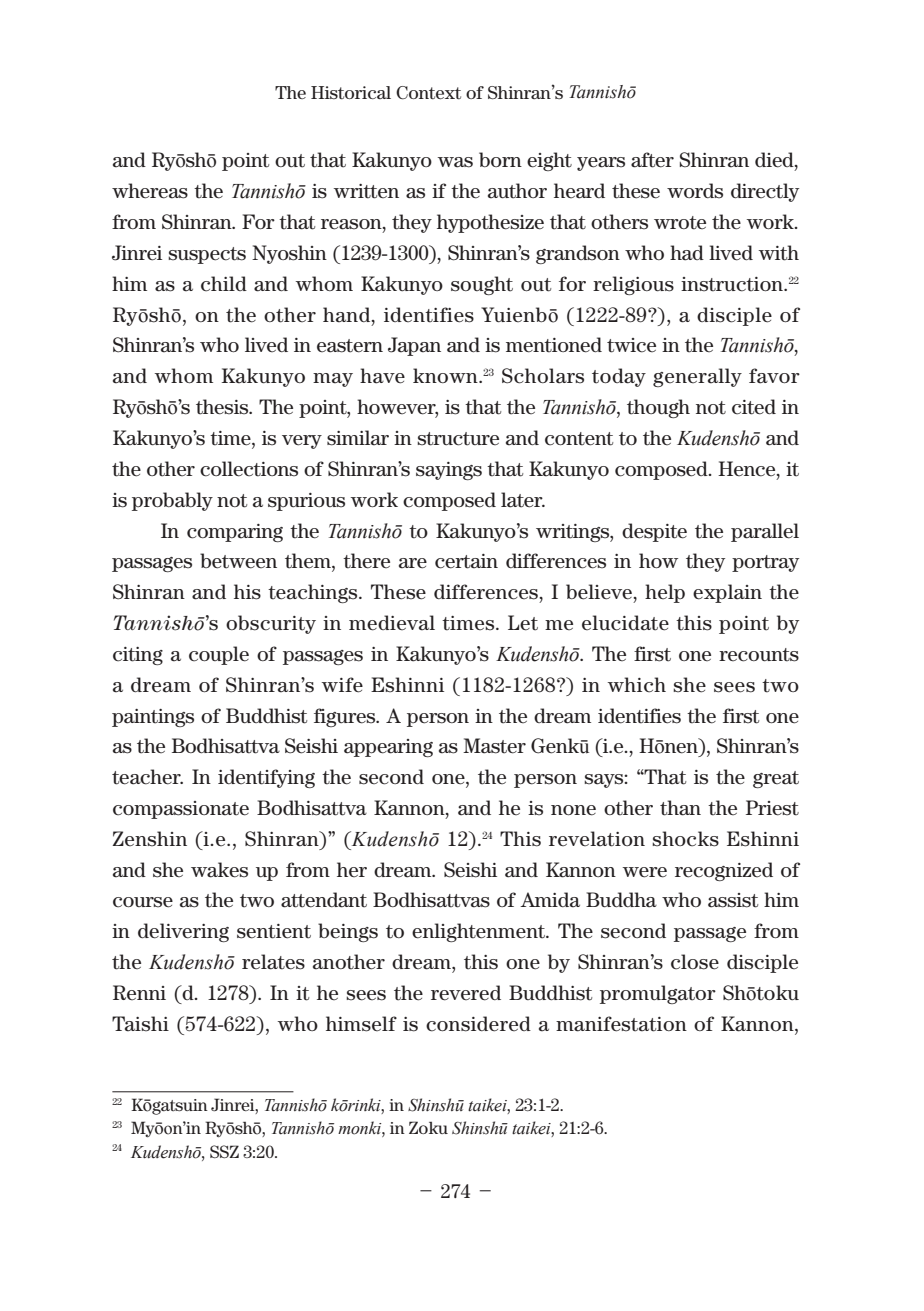  Describe the element at coordinates (727, 593) in the document. I see `explain` at that location.
